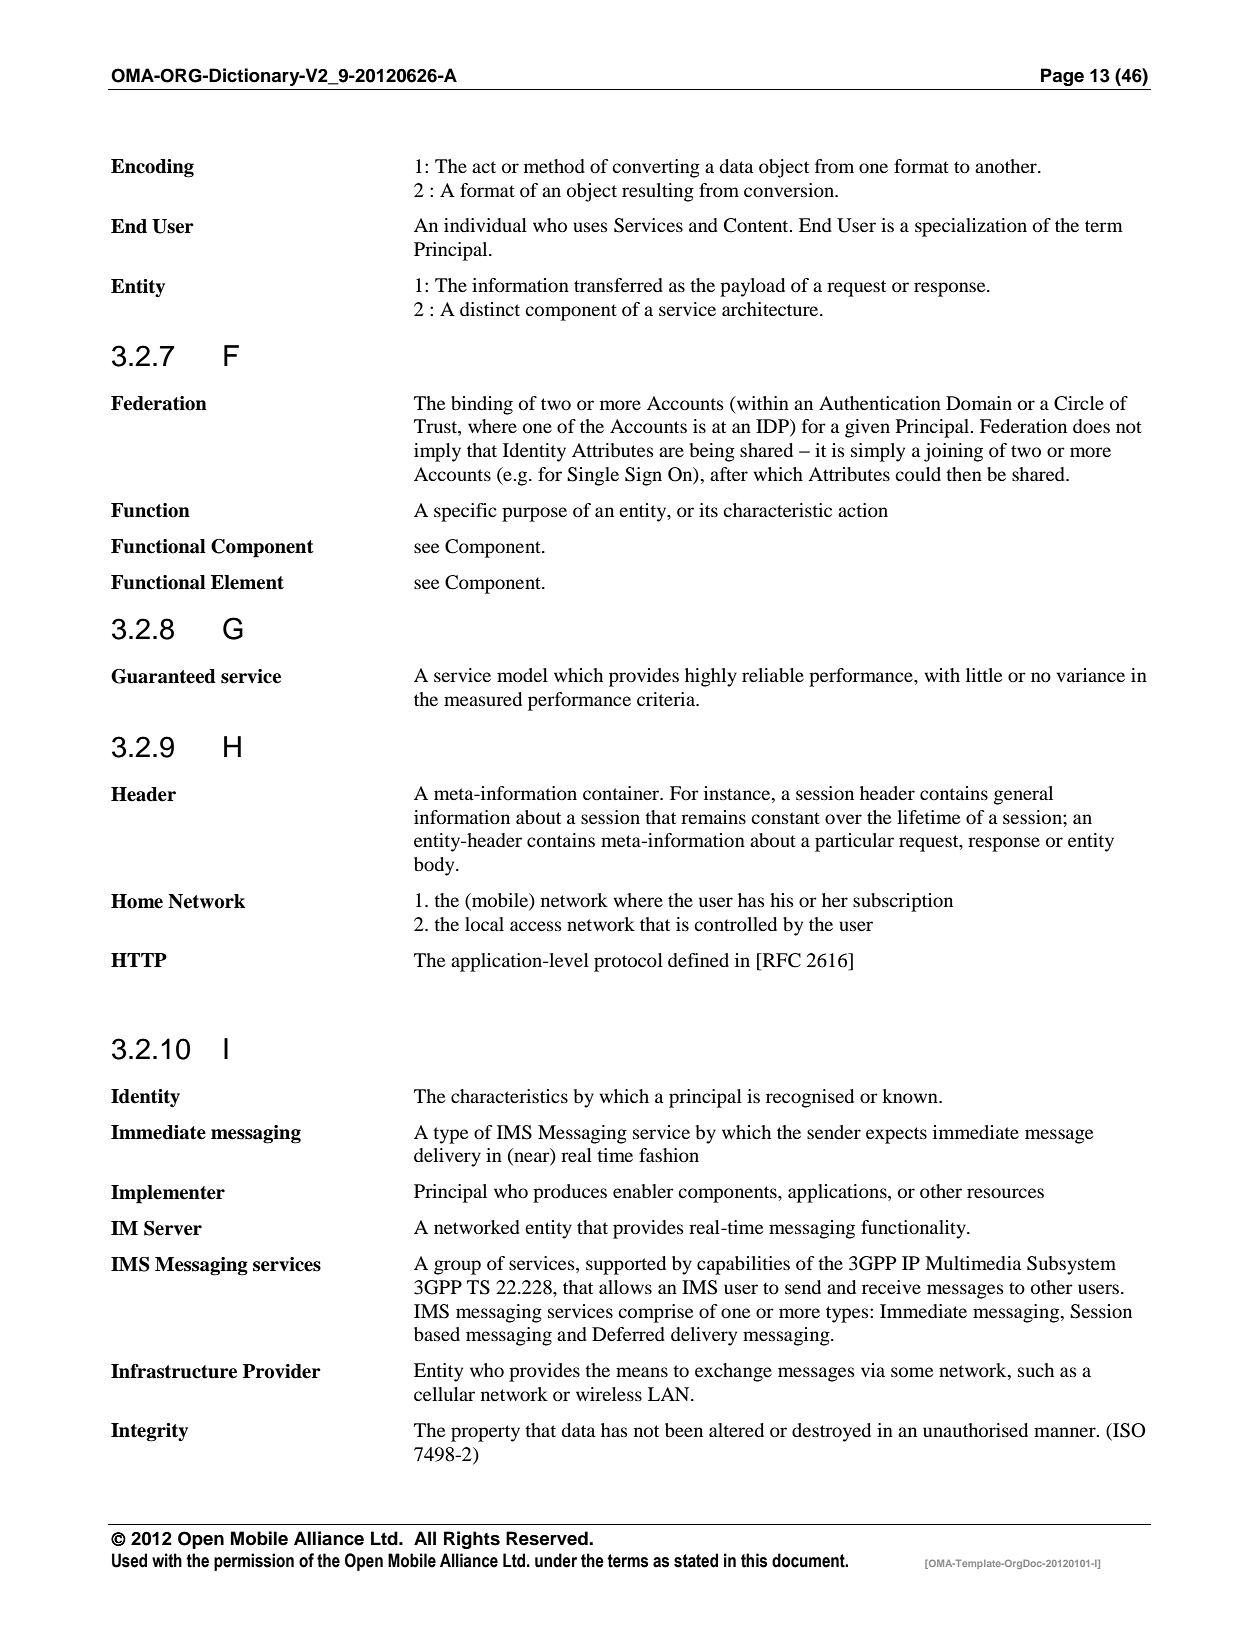  I want to click on permission, so click(254, 1562).
